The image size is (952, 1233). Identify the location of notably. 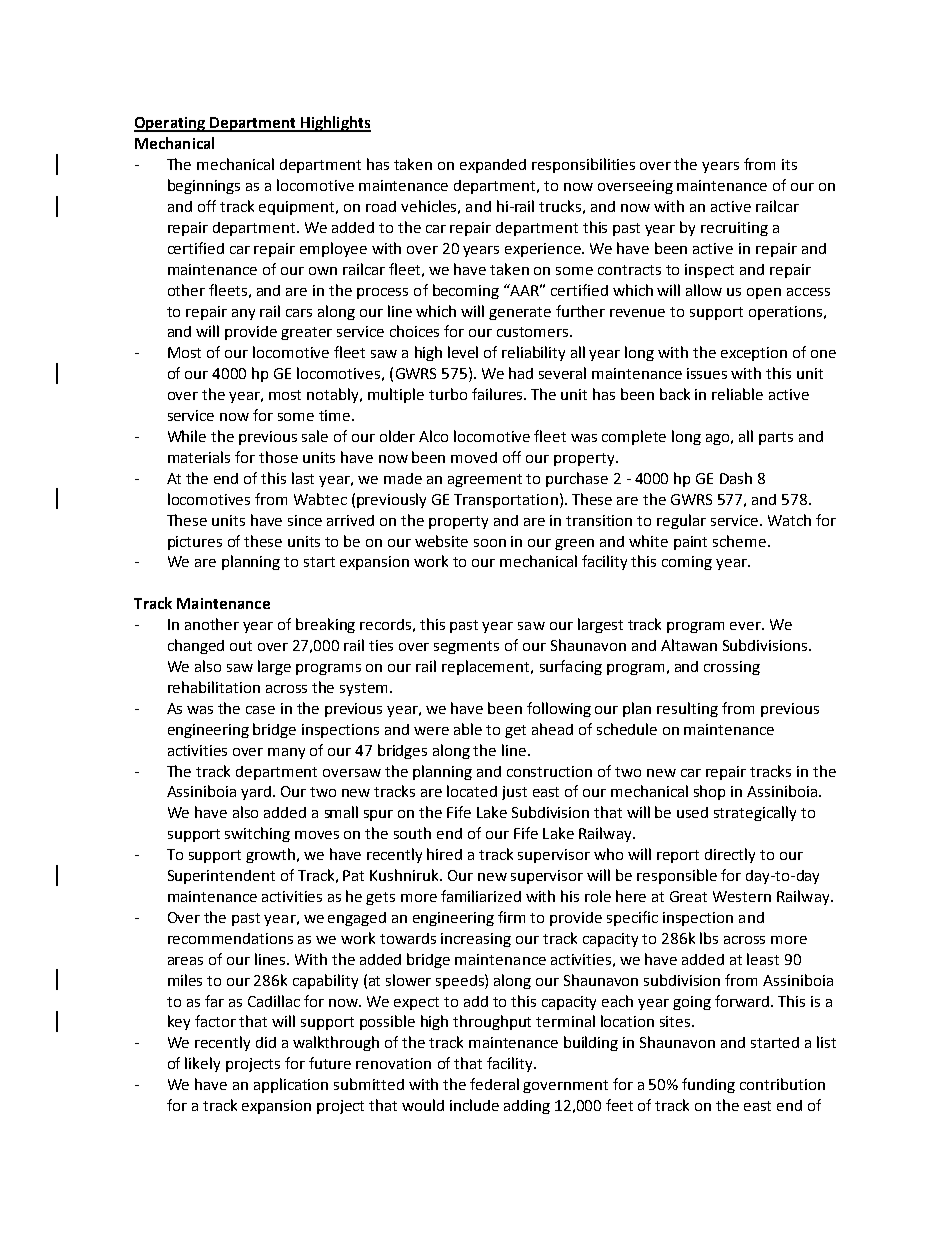
(334, 395).
